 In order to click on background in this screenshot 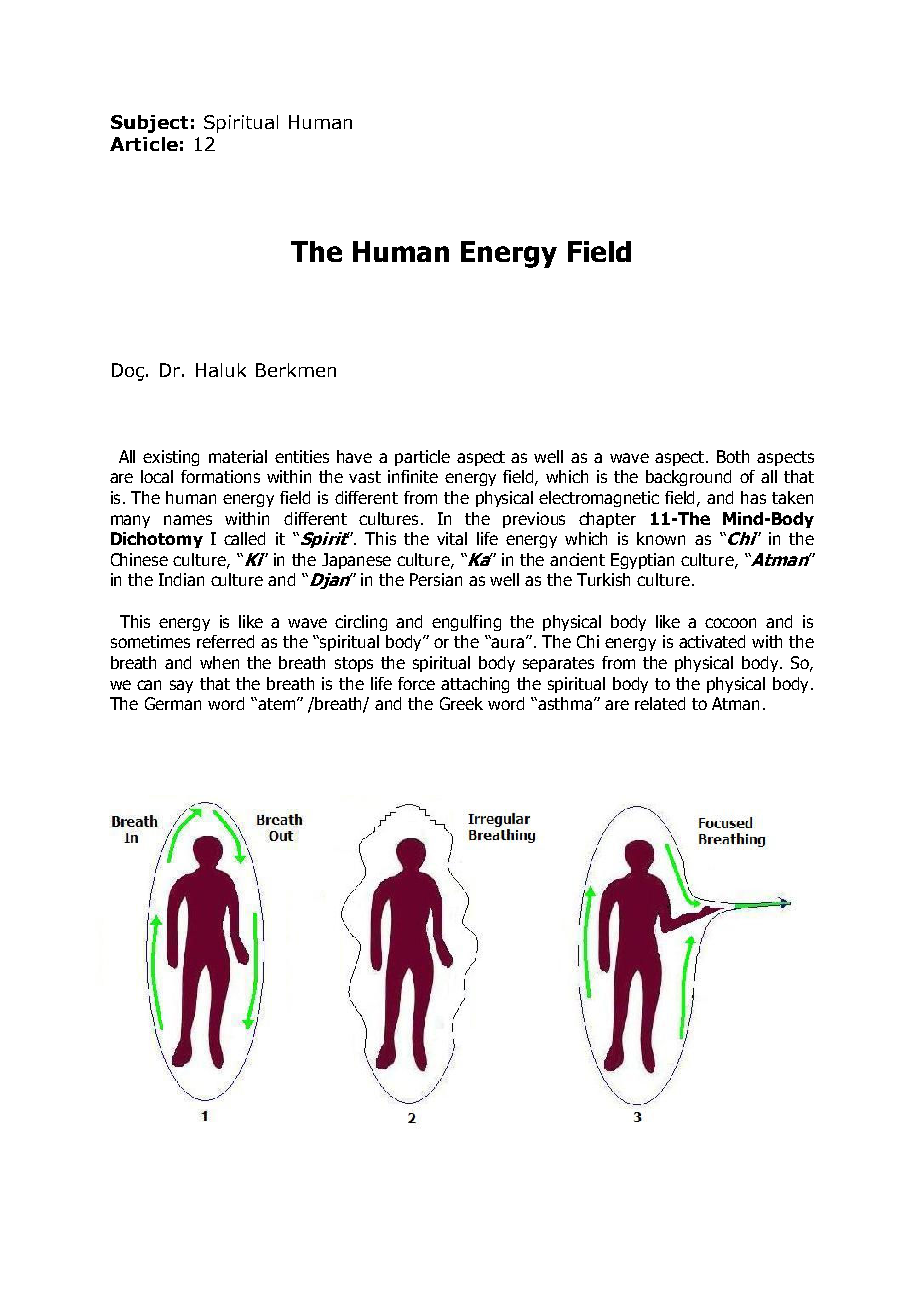, I will do `click(688, 478)`.
